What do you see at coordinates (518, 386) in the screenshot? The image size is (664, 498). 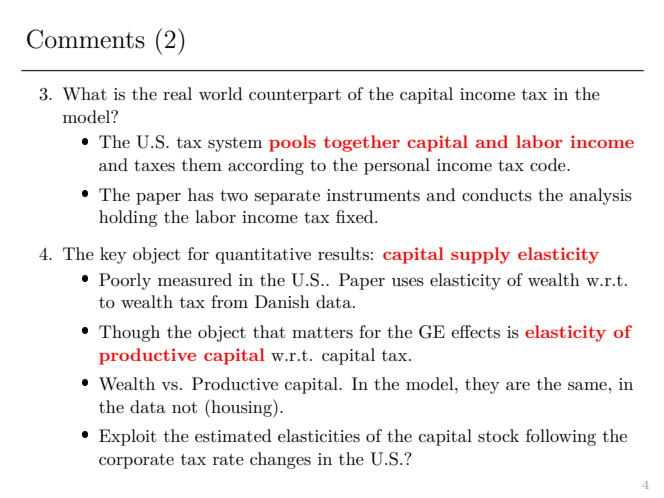 I see `are` at bounding box center [518, 386].
